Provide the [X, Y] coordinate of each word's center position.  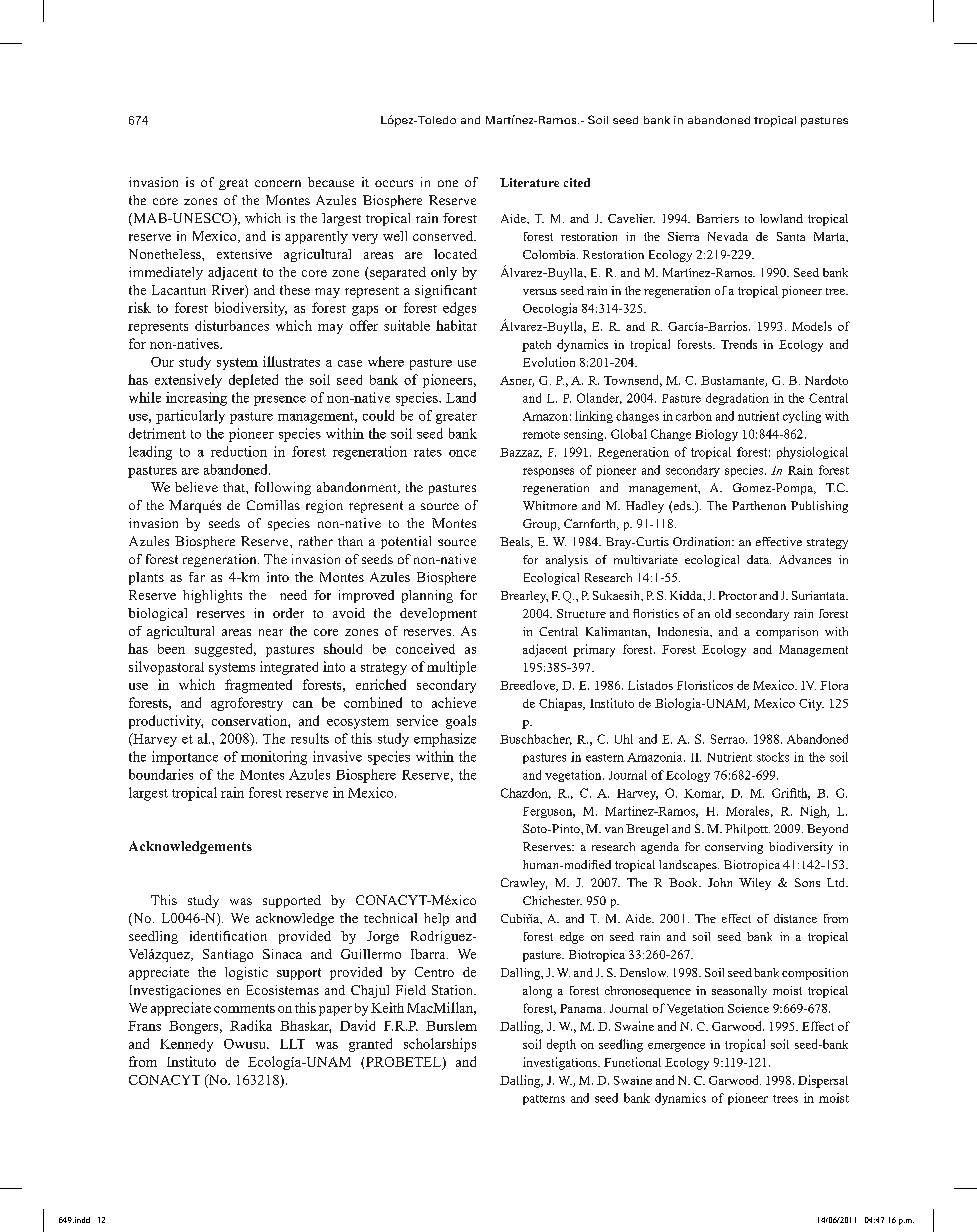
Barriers [718, 218]
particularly [190, 417]
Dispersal [823, 1081]
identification [228, 936]
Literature [529, 182]
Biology [716, 435]
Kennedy [186, 1045]
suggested [225, 650]
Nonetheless [166, 254]
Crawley [524, 884]
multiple [451, 668]
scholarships [440, 1045]
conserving [734, 848]
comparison [787, 633]
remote [541, 435]
